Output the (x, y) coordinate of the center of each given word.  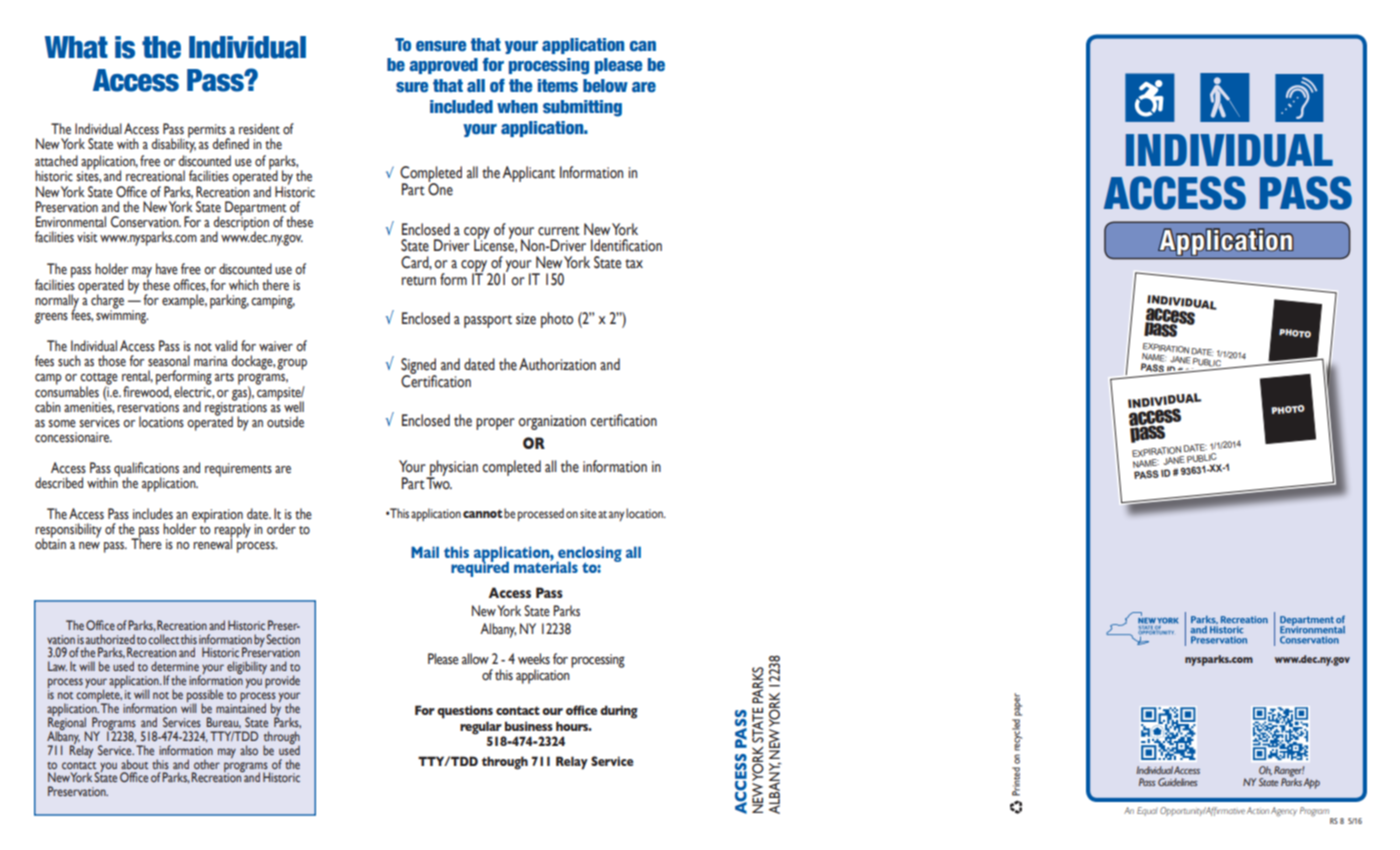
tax (634, 264)
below (605, 86)
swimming (122, 316)
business (529, 726)
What (76, 47)
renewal (212, 543)
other (207, 764)
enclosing (589, 555)
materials (546, 566)
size (526, 319)
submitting (582, 108)
